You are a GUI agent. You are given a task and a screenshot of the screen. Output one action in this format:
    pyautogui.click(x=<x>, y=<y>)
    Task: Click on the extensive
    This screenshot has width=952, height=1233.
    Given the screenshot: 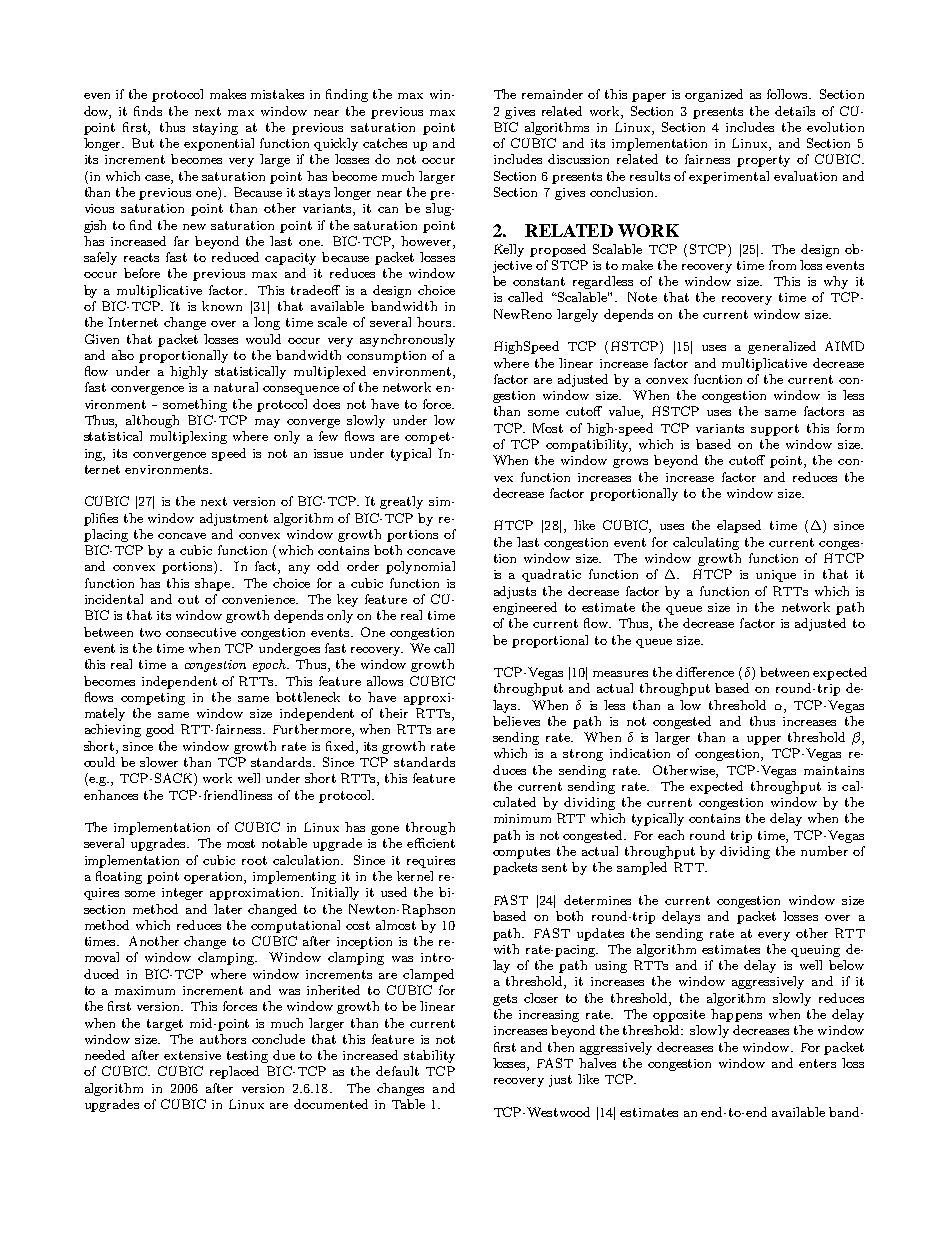 What is the action you would take?
    pyautogui.click(x=192, y=1055)
